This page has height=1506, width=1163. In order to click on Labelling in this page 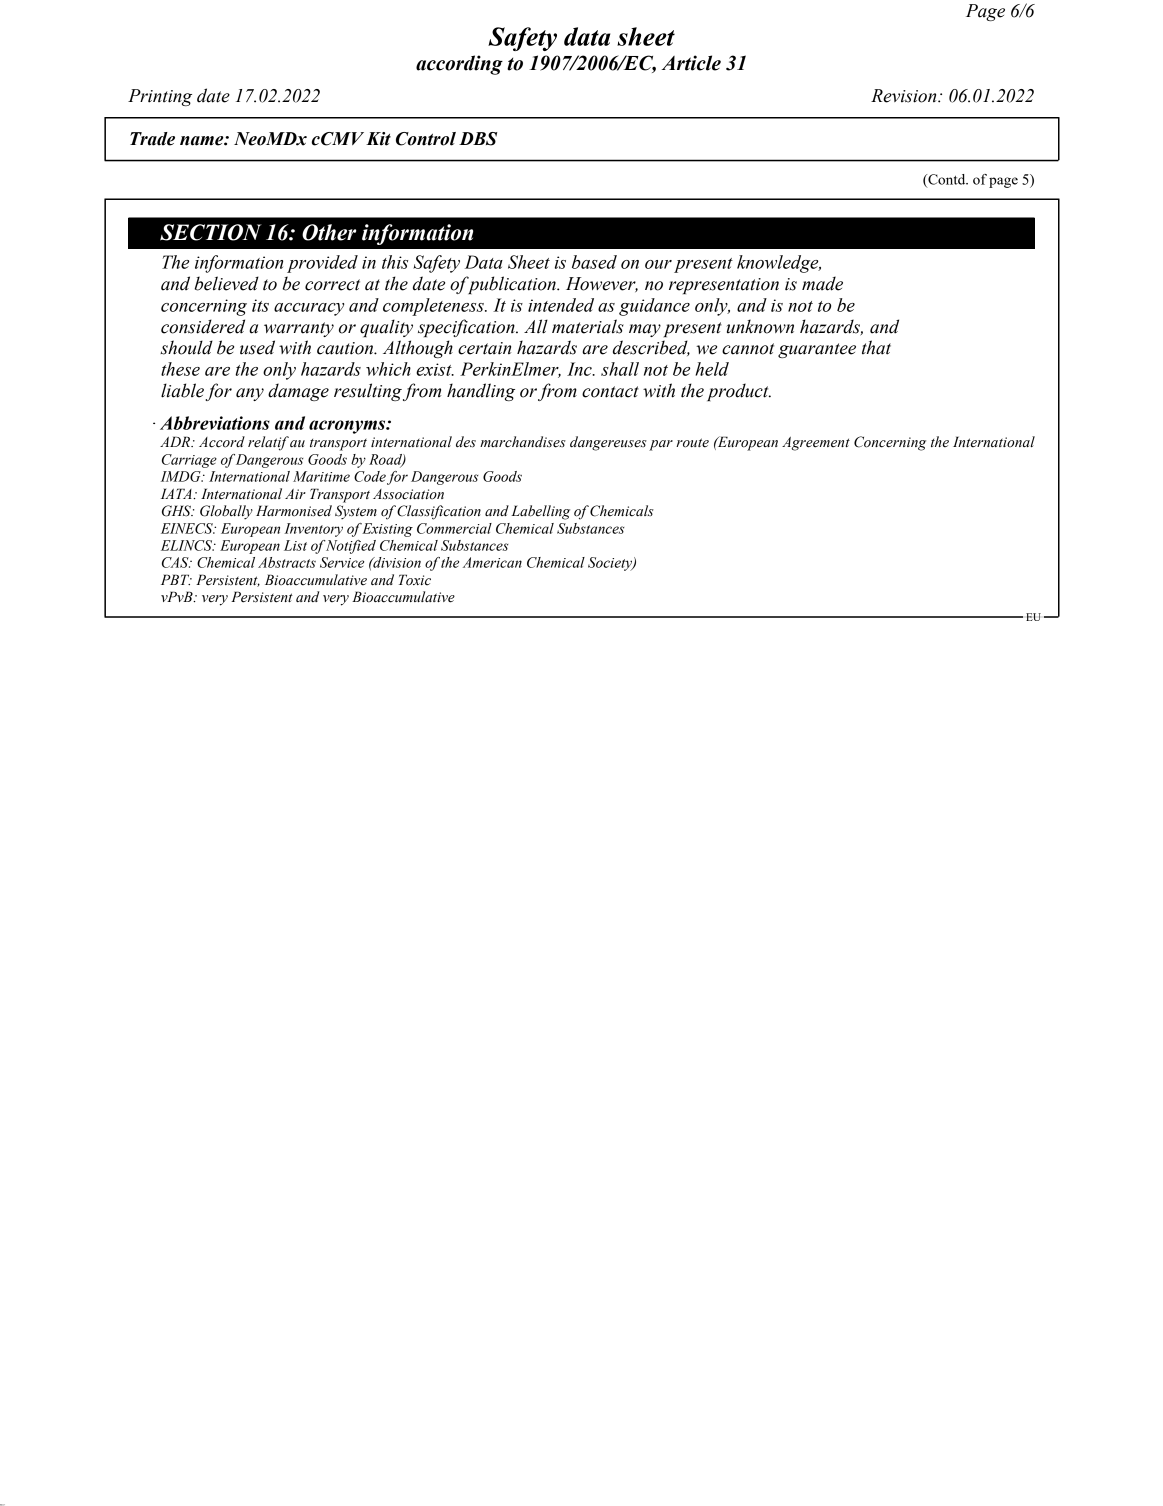, I will do `click(540, 512)`.
